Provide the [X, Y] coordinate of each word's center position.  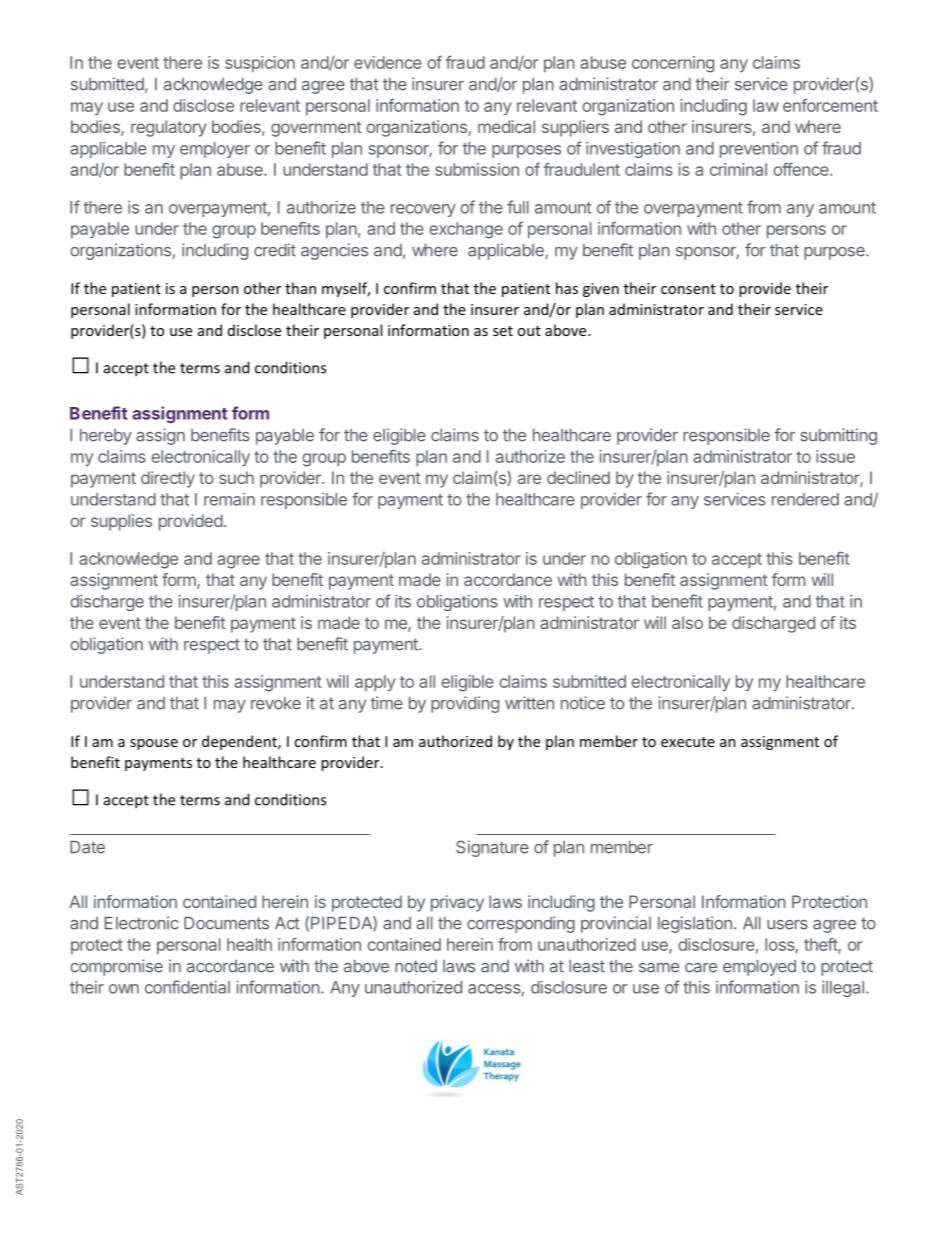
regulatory [169, 128]
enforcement [830, 105]
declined [578, 477]
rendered [805, 499]
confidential [187, 987]
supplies [121, 522]
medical [506, 126]
